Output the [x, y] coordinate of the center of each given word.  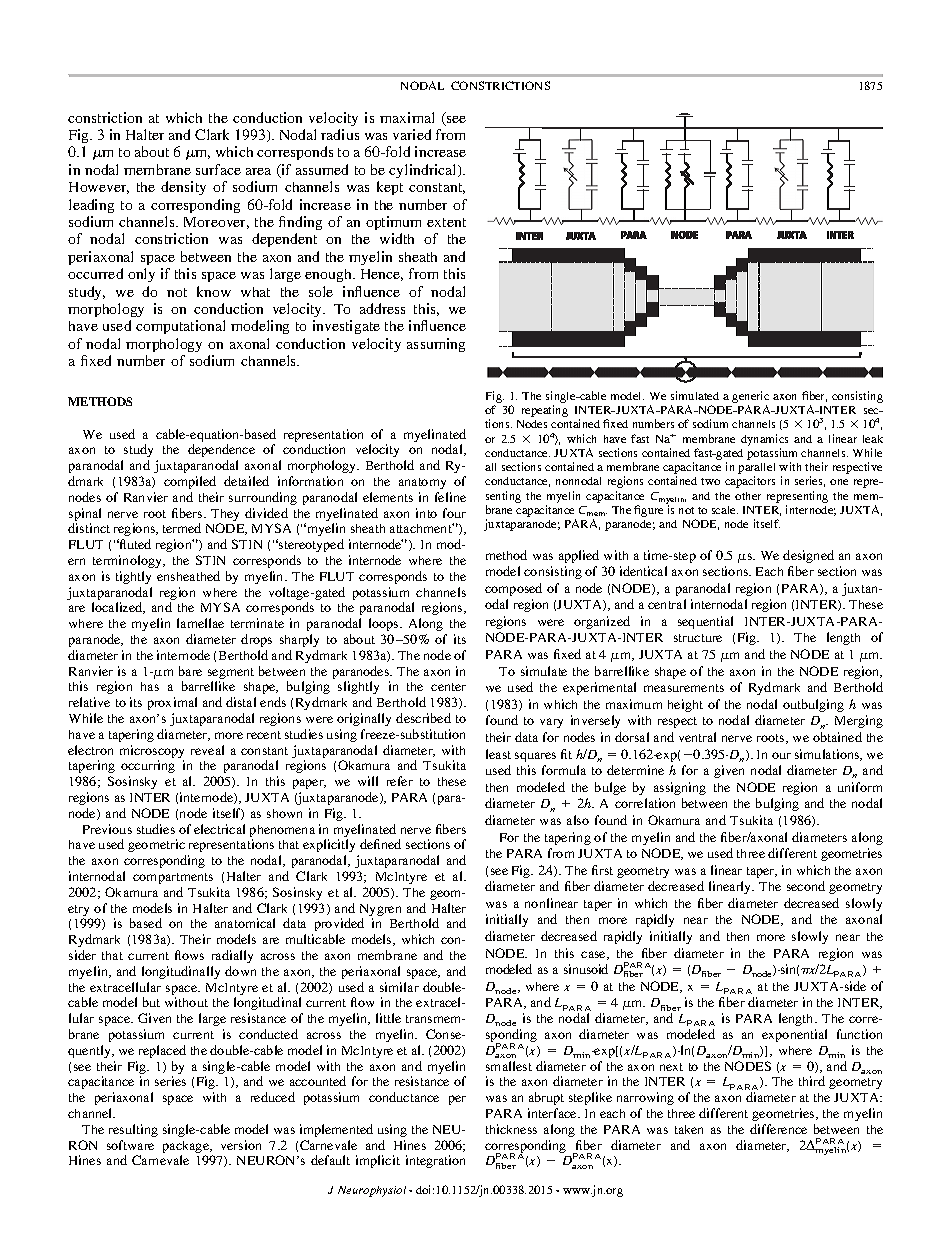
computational [180, 327]
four [454, 513]
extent [446, 222]
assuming [436, 345]
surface [218, 169]
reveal [207, 750]
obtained [837, 737]
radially [232, 956]
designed [808, 556]
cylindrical [424, 171]
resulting [133, 1130]
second [806, 886]
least [498, 754]
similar [399, 987]
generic [750, 398]
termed [182, 528]
